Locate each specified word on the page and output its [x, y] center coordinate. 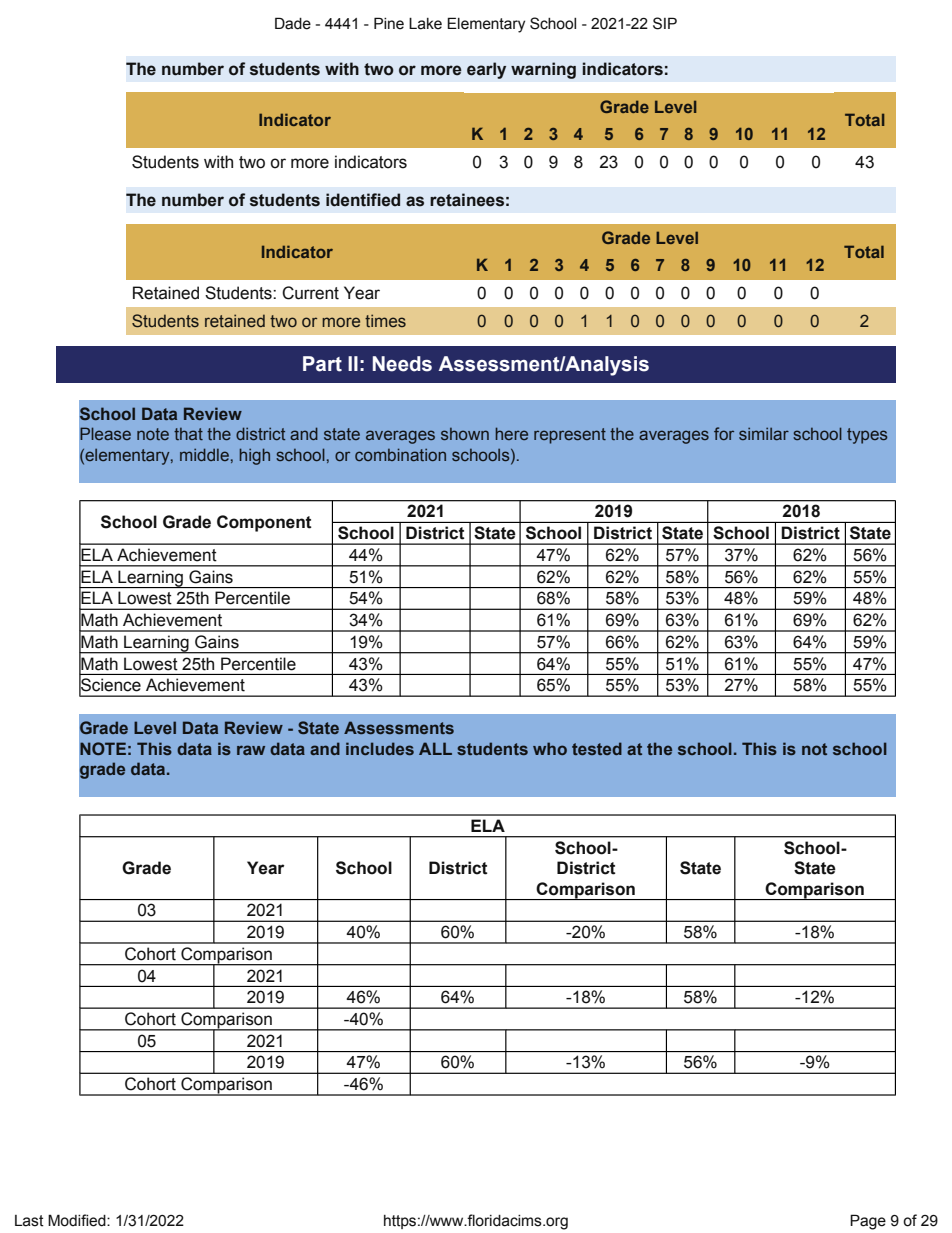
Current [310, 293]
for [724, 433]
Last [29, 1221]
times [385, 320]
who [550, 748]
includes [380, 748]
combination [400, 454]
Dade [293, 23]
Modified [78, 1220]
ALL [435, 748]
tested [597, 748]
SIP [665, 23]
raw [251, 750]
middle [204, 454]
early [486, 70]
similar [764, 433]
